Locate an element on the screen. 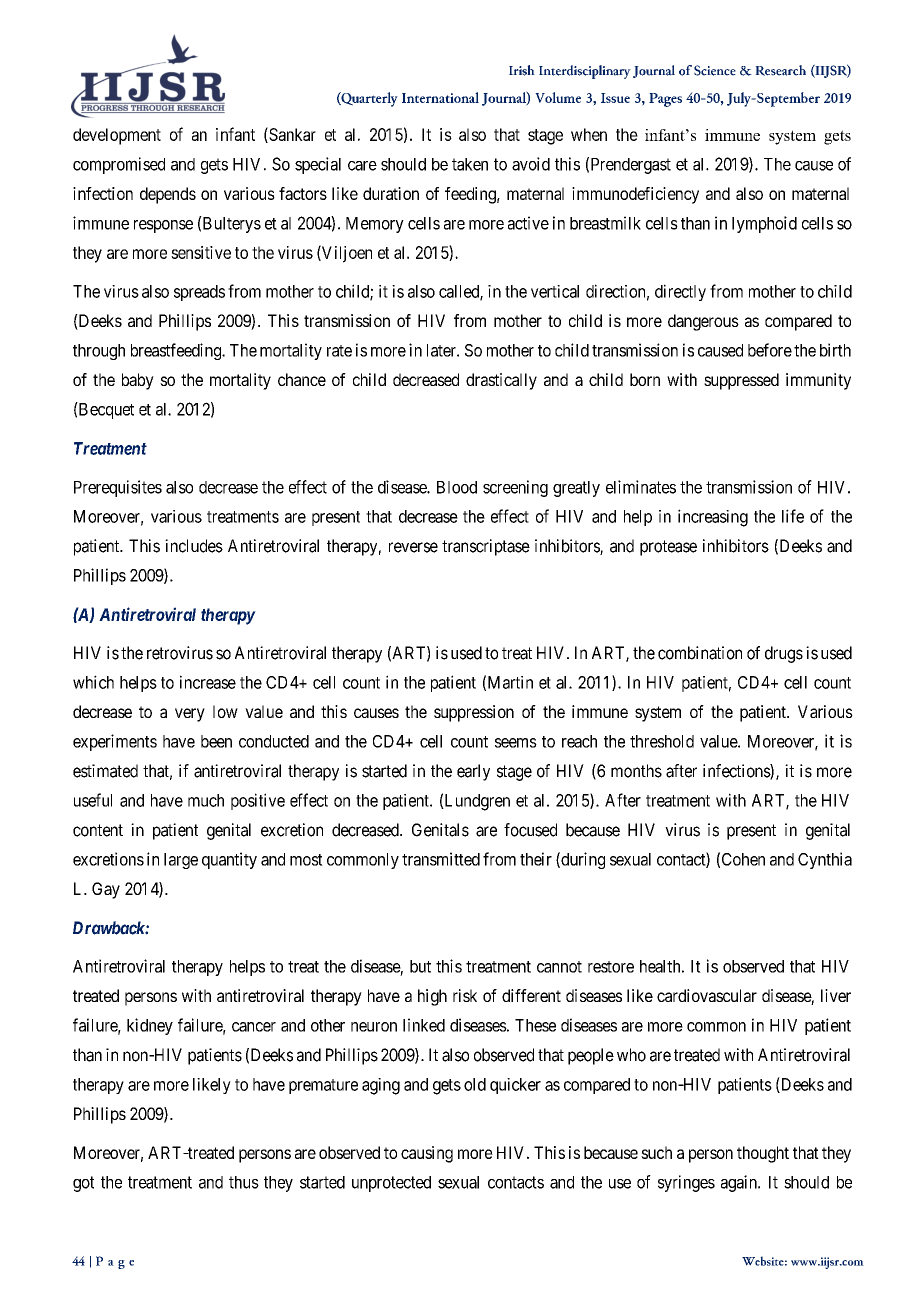 The width and height of the screenshot is (924, 1308). thus is located at coordinates (244, 1182).
